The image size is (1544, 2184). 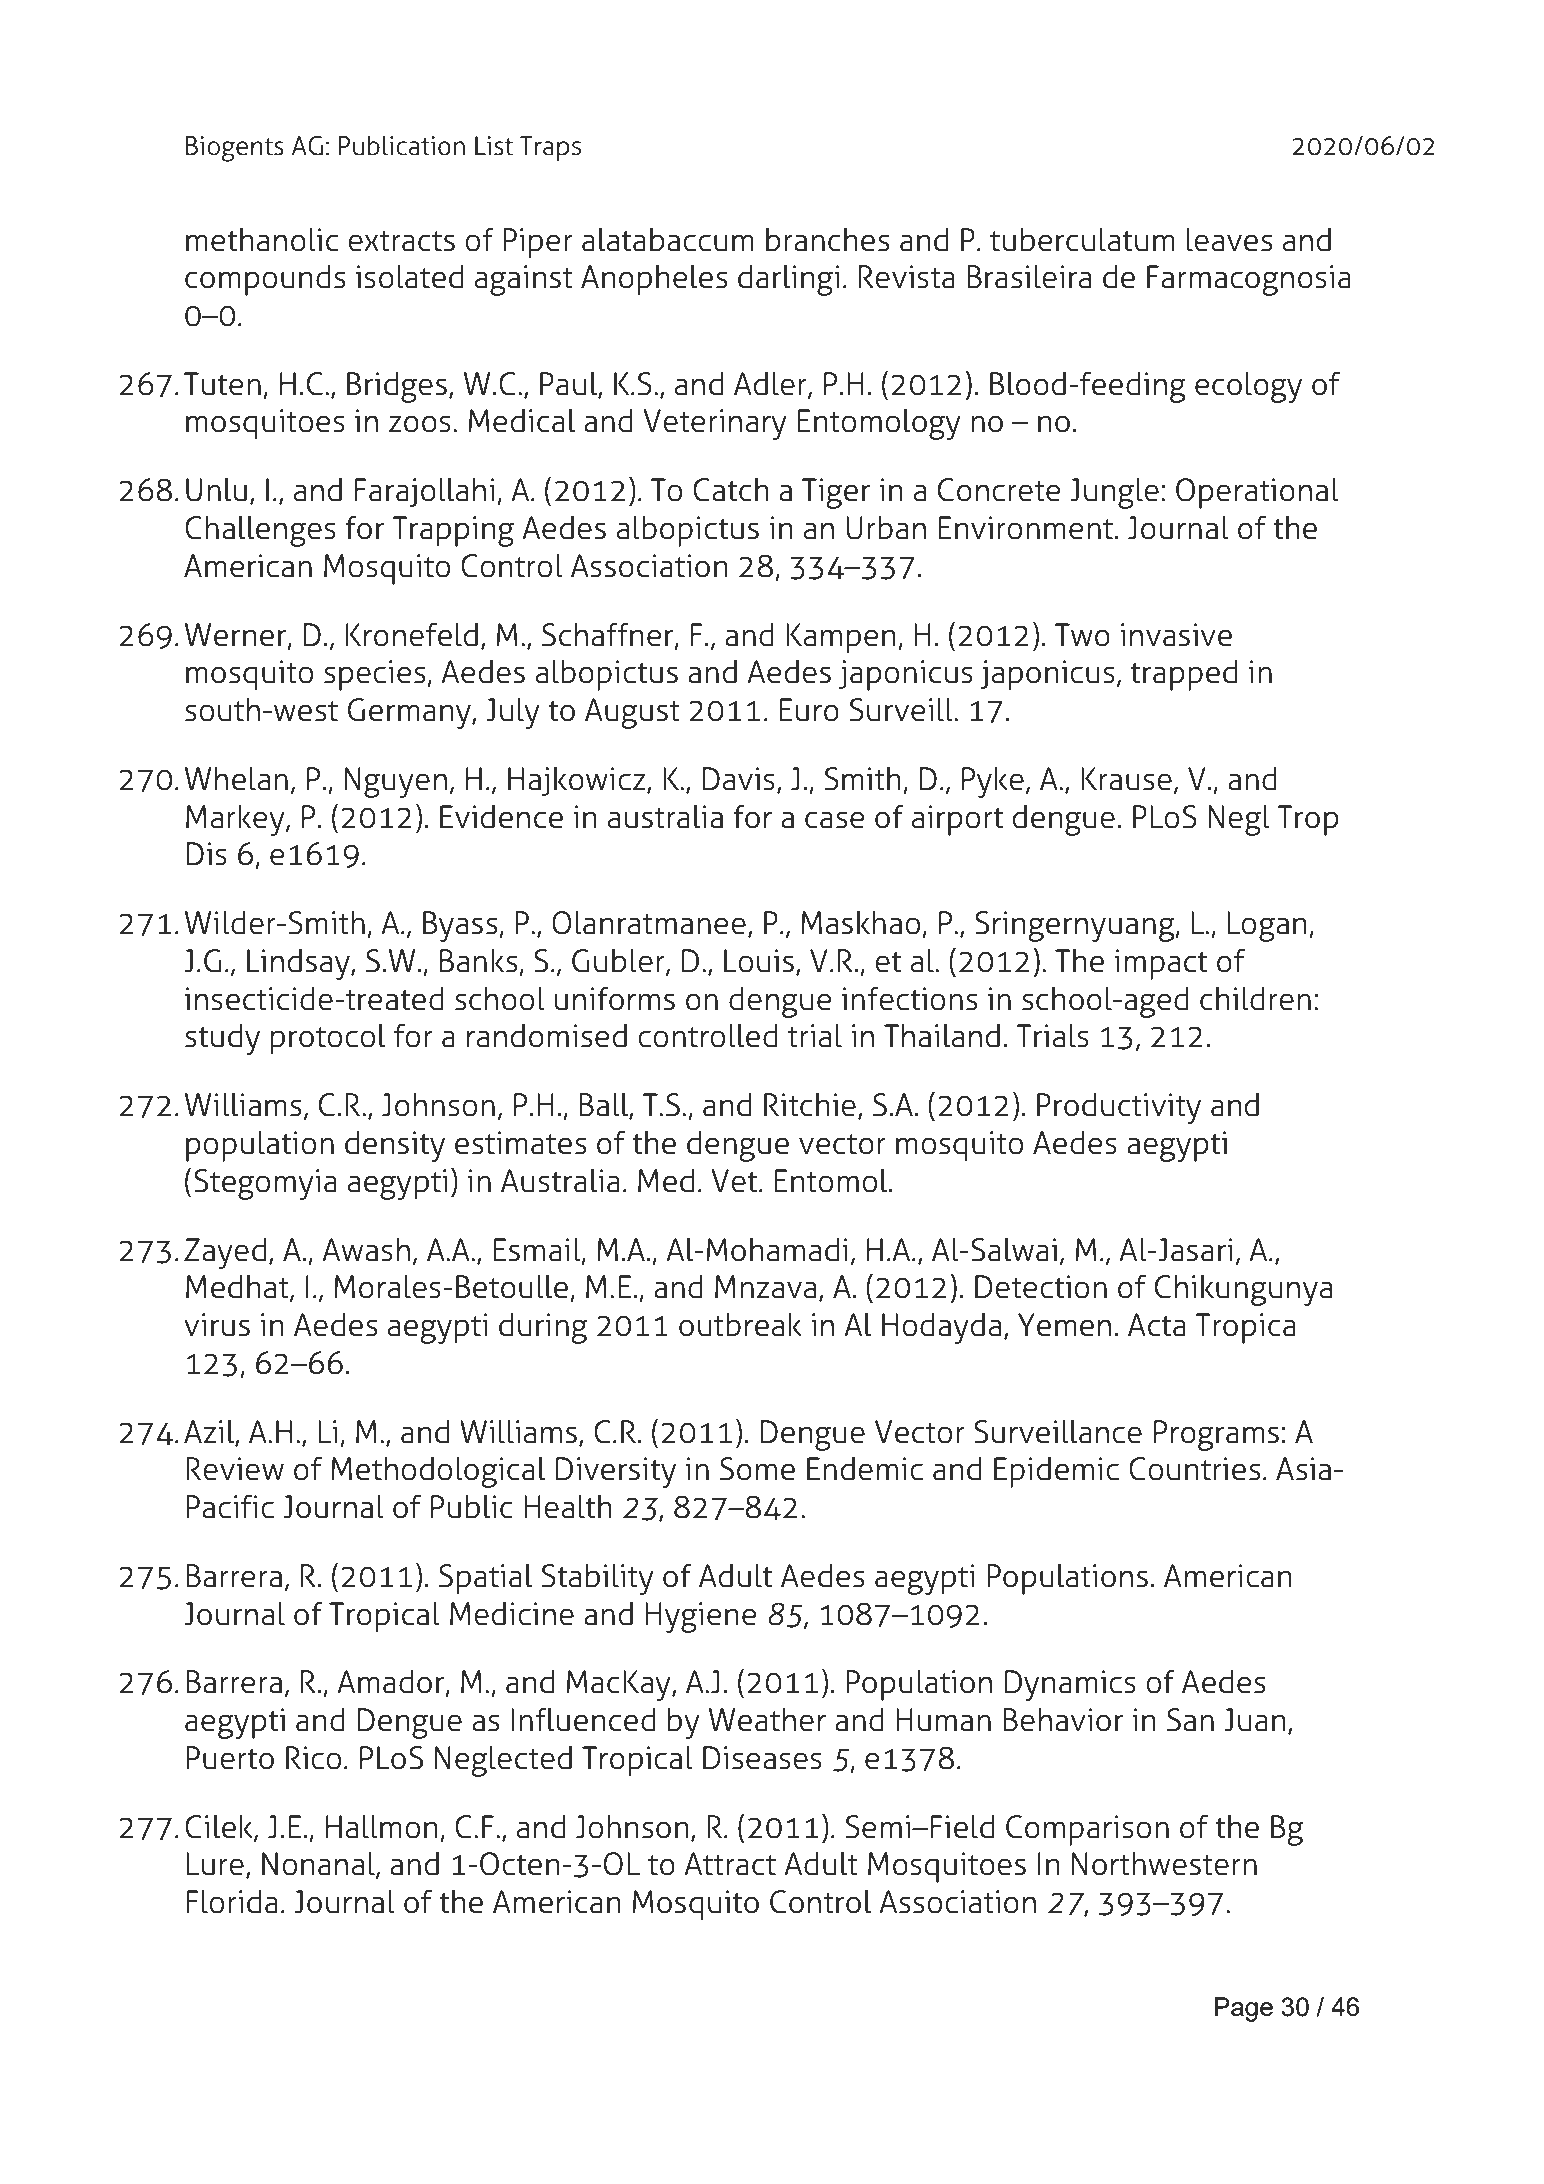 What do you see at coordinates (217, 1325) in the image?
I see `virus` at bounding box center [217, 1325].
